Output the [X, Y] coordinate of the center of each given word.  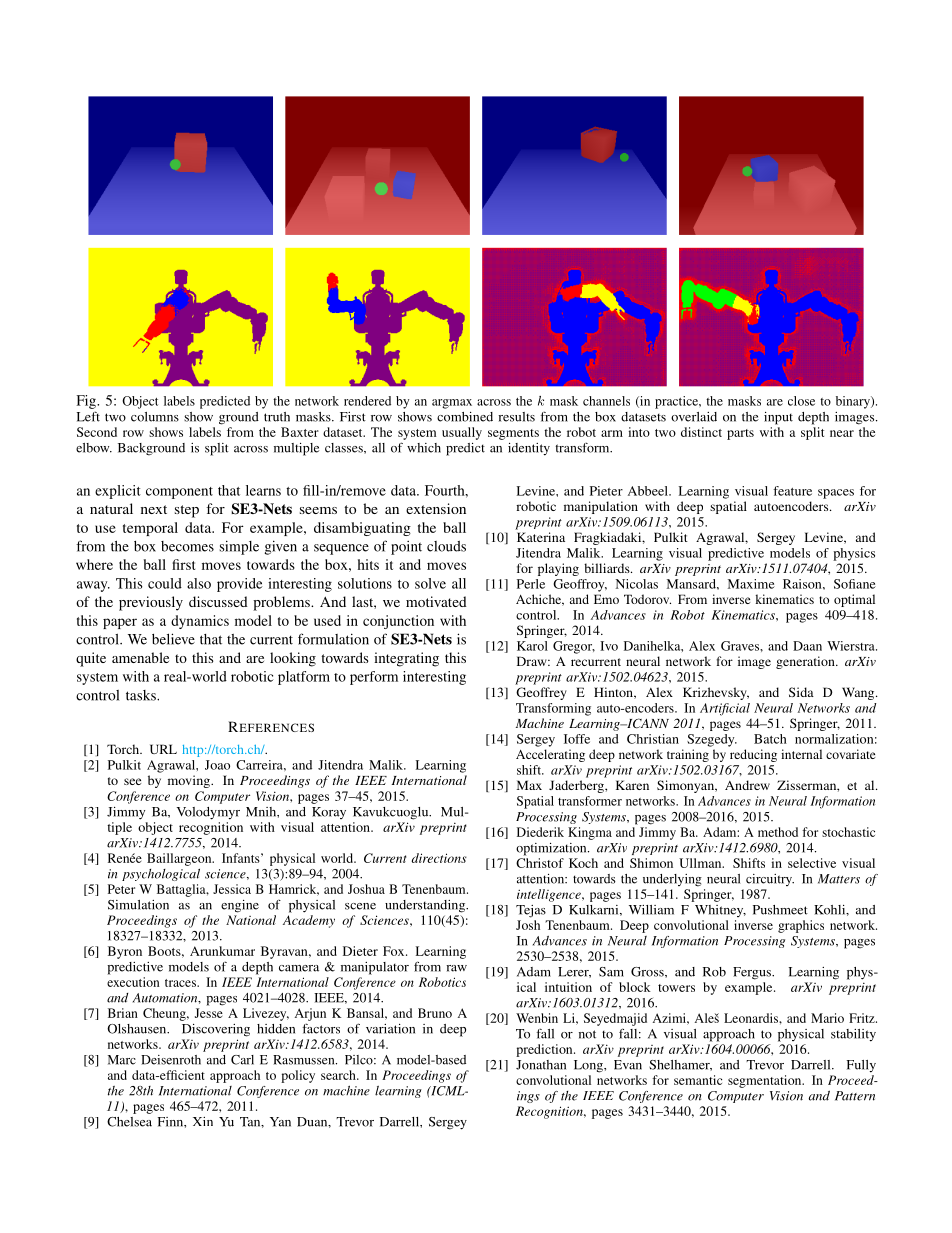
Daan [807, 646]
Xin [203, 1121]
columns [155, 417]
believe [173, 639]
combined [465, 417]
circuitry [770, 880]
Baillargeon [180, 859]
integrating [406, 659]
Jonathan [541, 1065]
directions [439, 858]
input [778, 418]
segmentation [766, 1081]
